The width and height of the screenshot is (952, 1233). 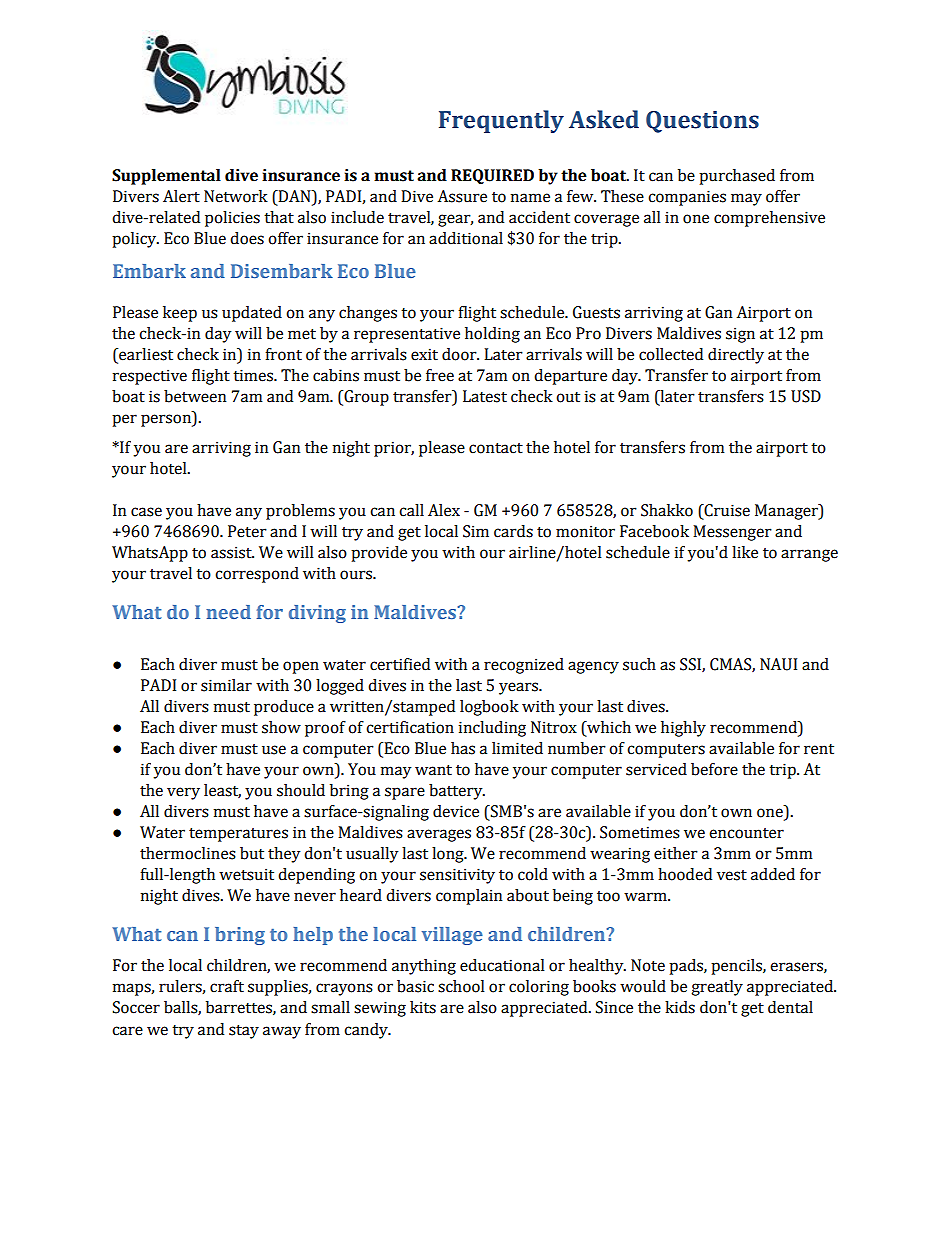 What do you see at coordinates (737, 177) in the screenshot?
I see `purchased` at bounding box center [737, 177].
